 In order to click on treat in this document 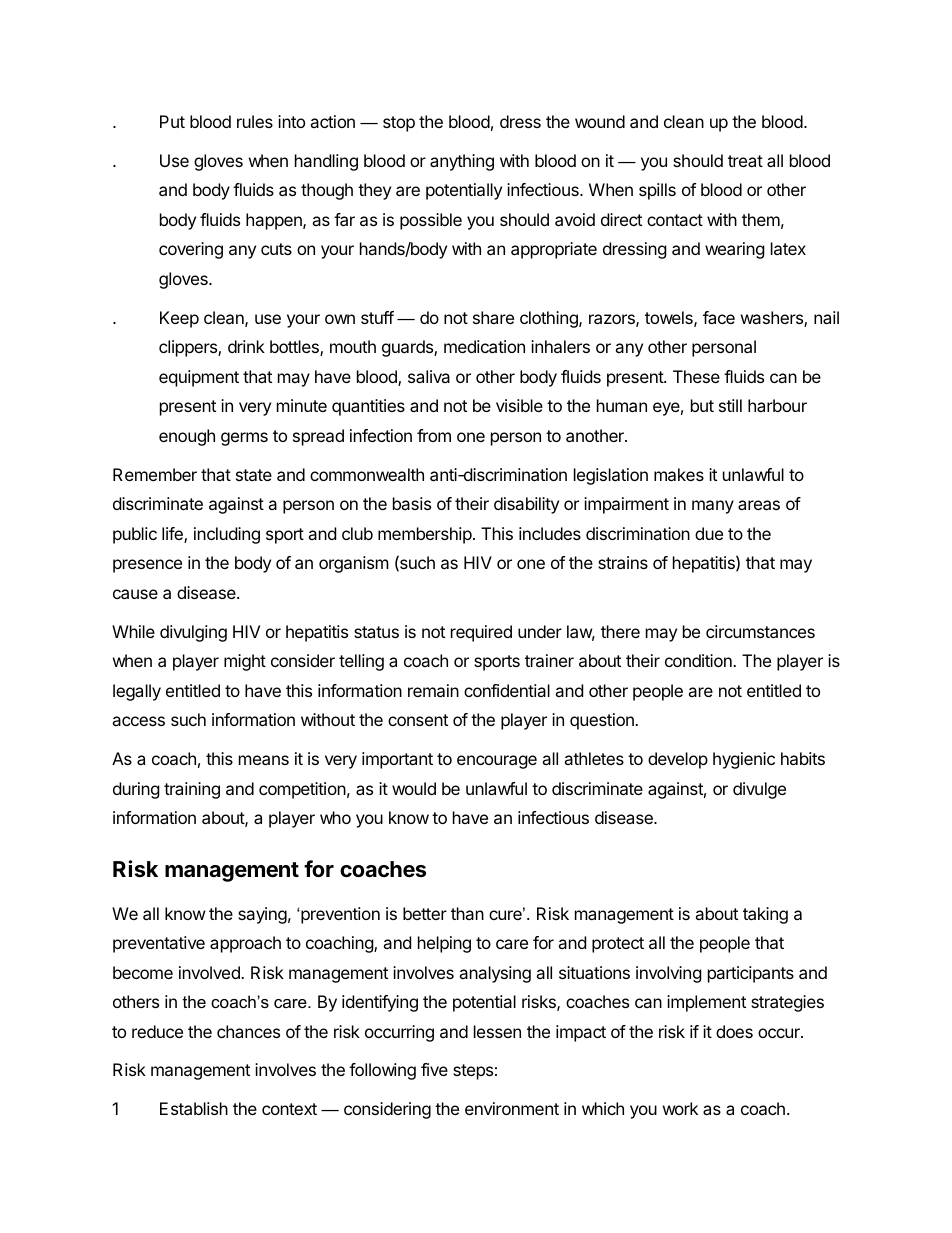, I will do `click(745, 161)`.
